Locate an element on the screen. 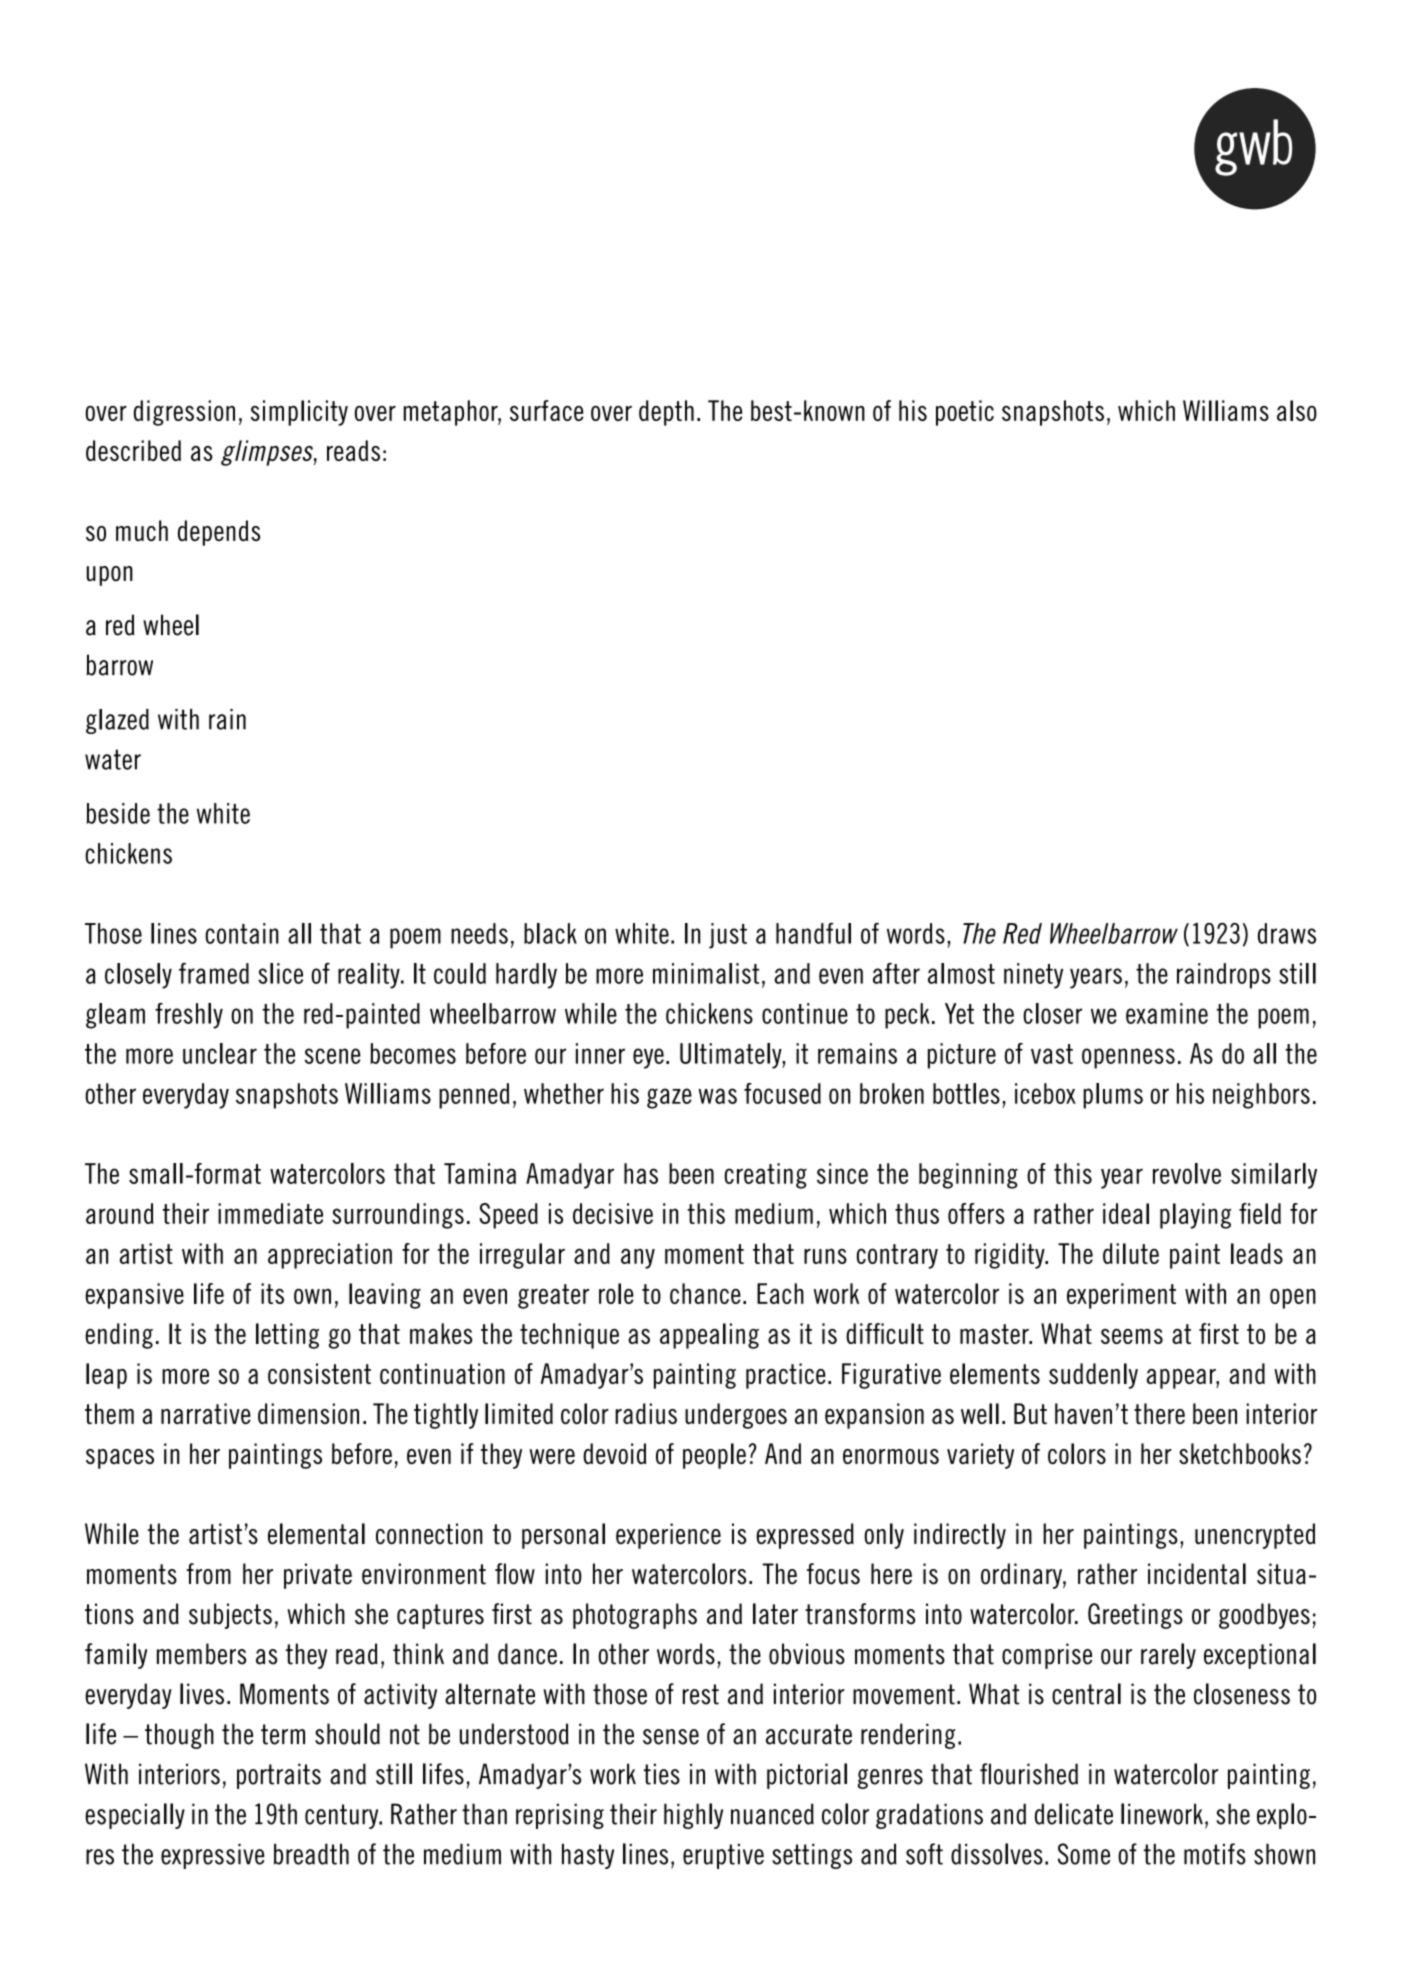 This screenshot has width=1402, height=1982. unencrypted is located at coordinates (1255, 1536).
